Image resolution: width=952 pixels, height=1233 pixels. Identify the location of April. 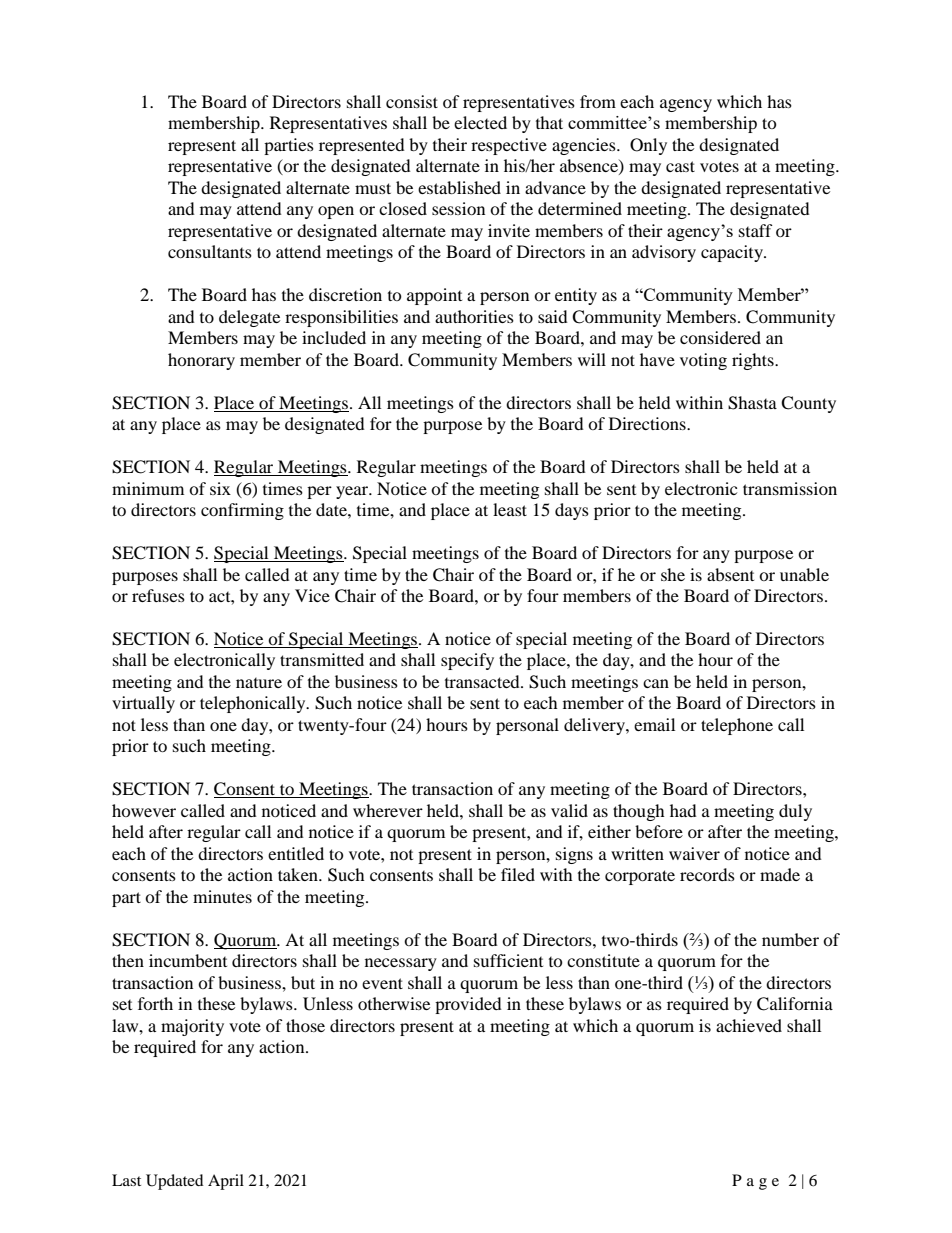
(226, 1182).
